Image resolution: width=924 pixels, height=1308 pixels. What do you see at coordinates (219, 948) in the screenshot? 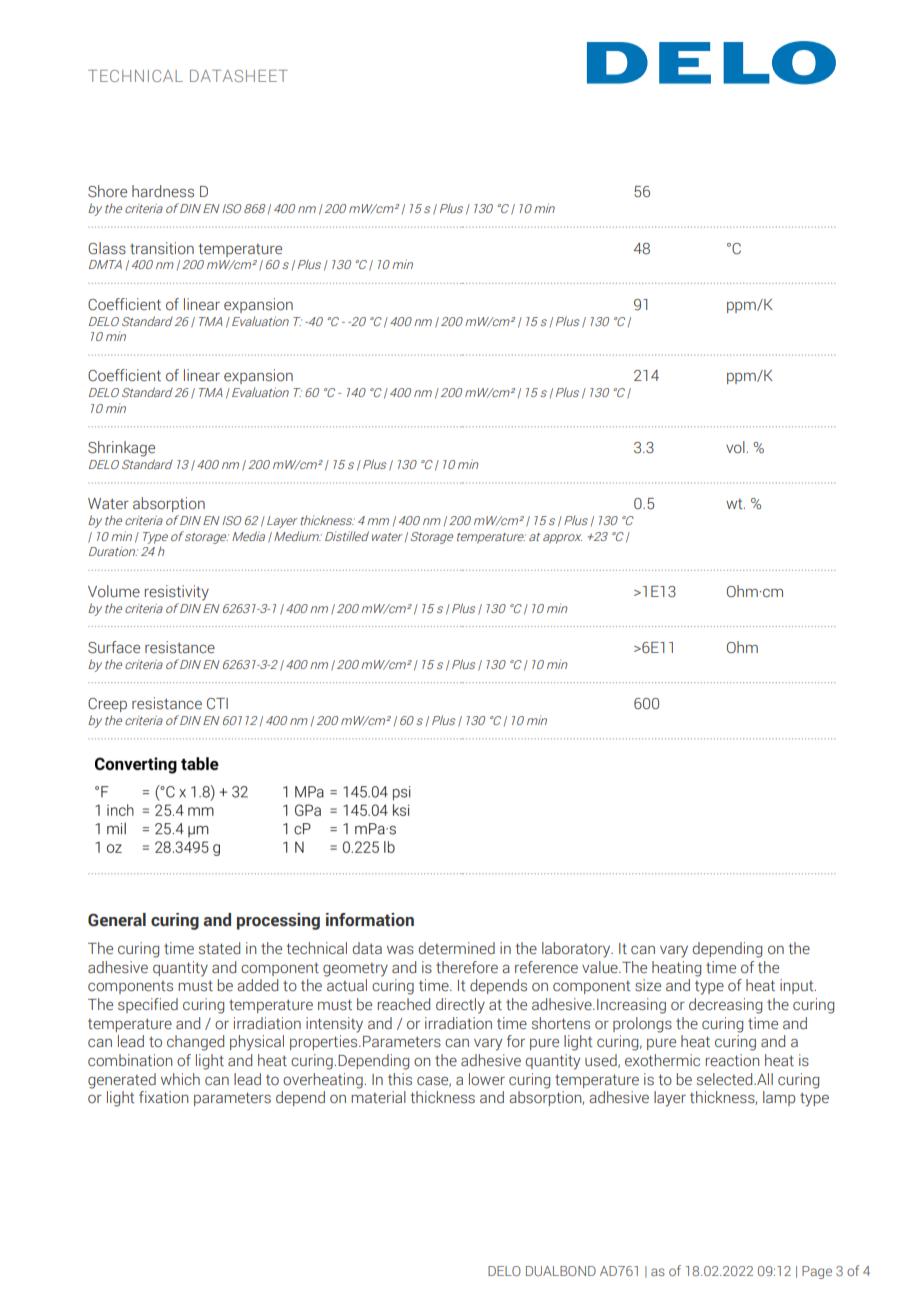
I see `stated` at bounding box center [219, 948].
